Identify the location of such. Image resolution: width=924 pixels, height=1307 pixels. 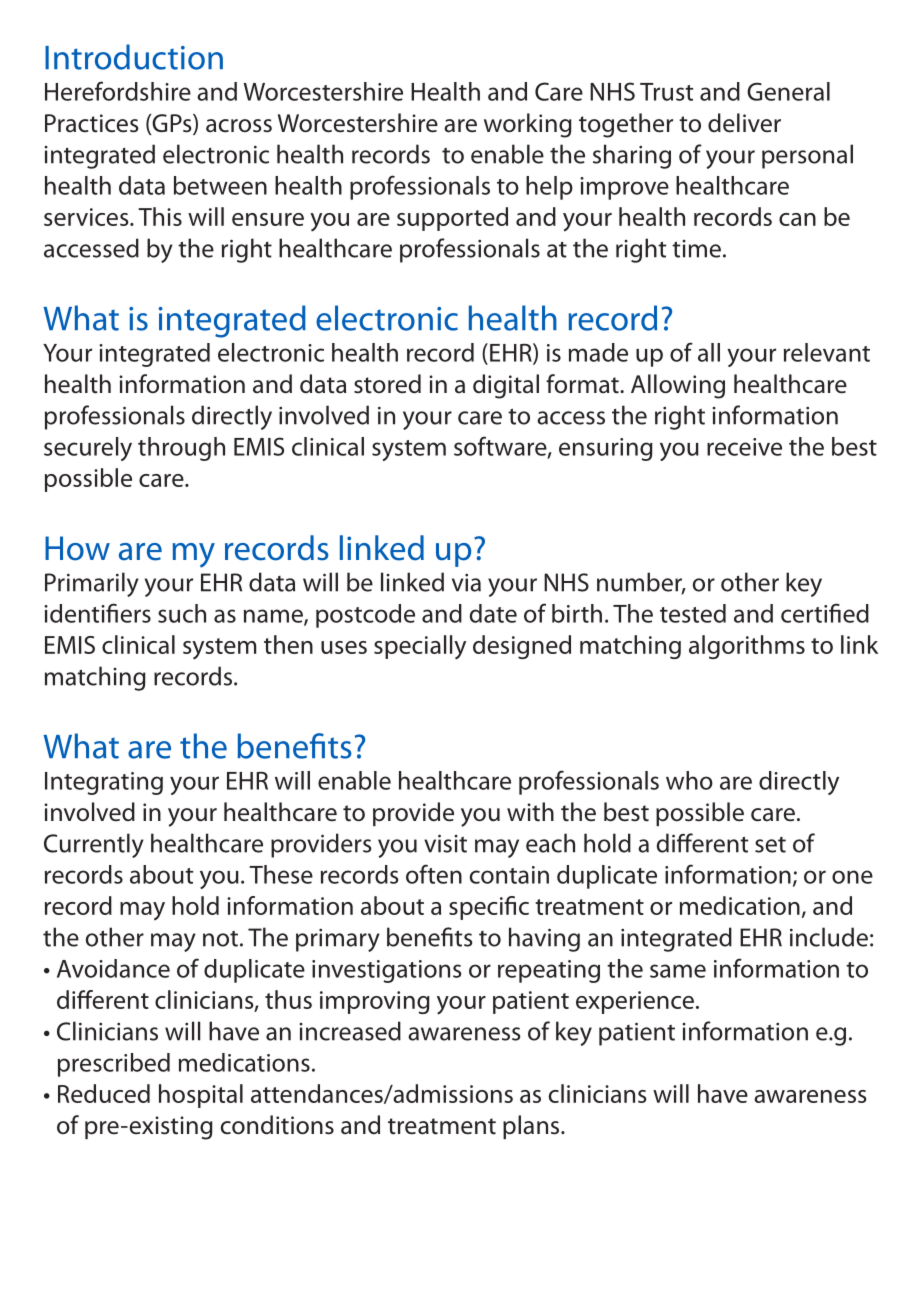
(182, 613).
